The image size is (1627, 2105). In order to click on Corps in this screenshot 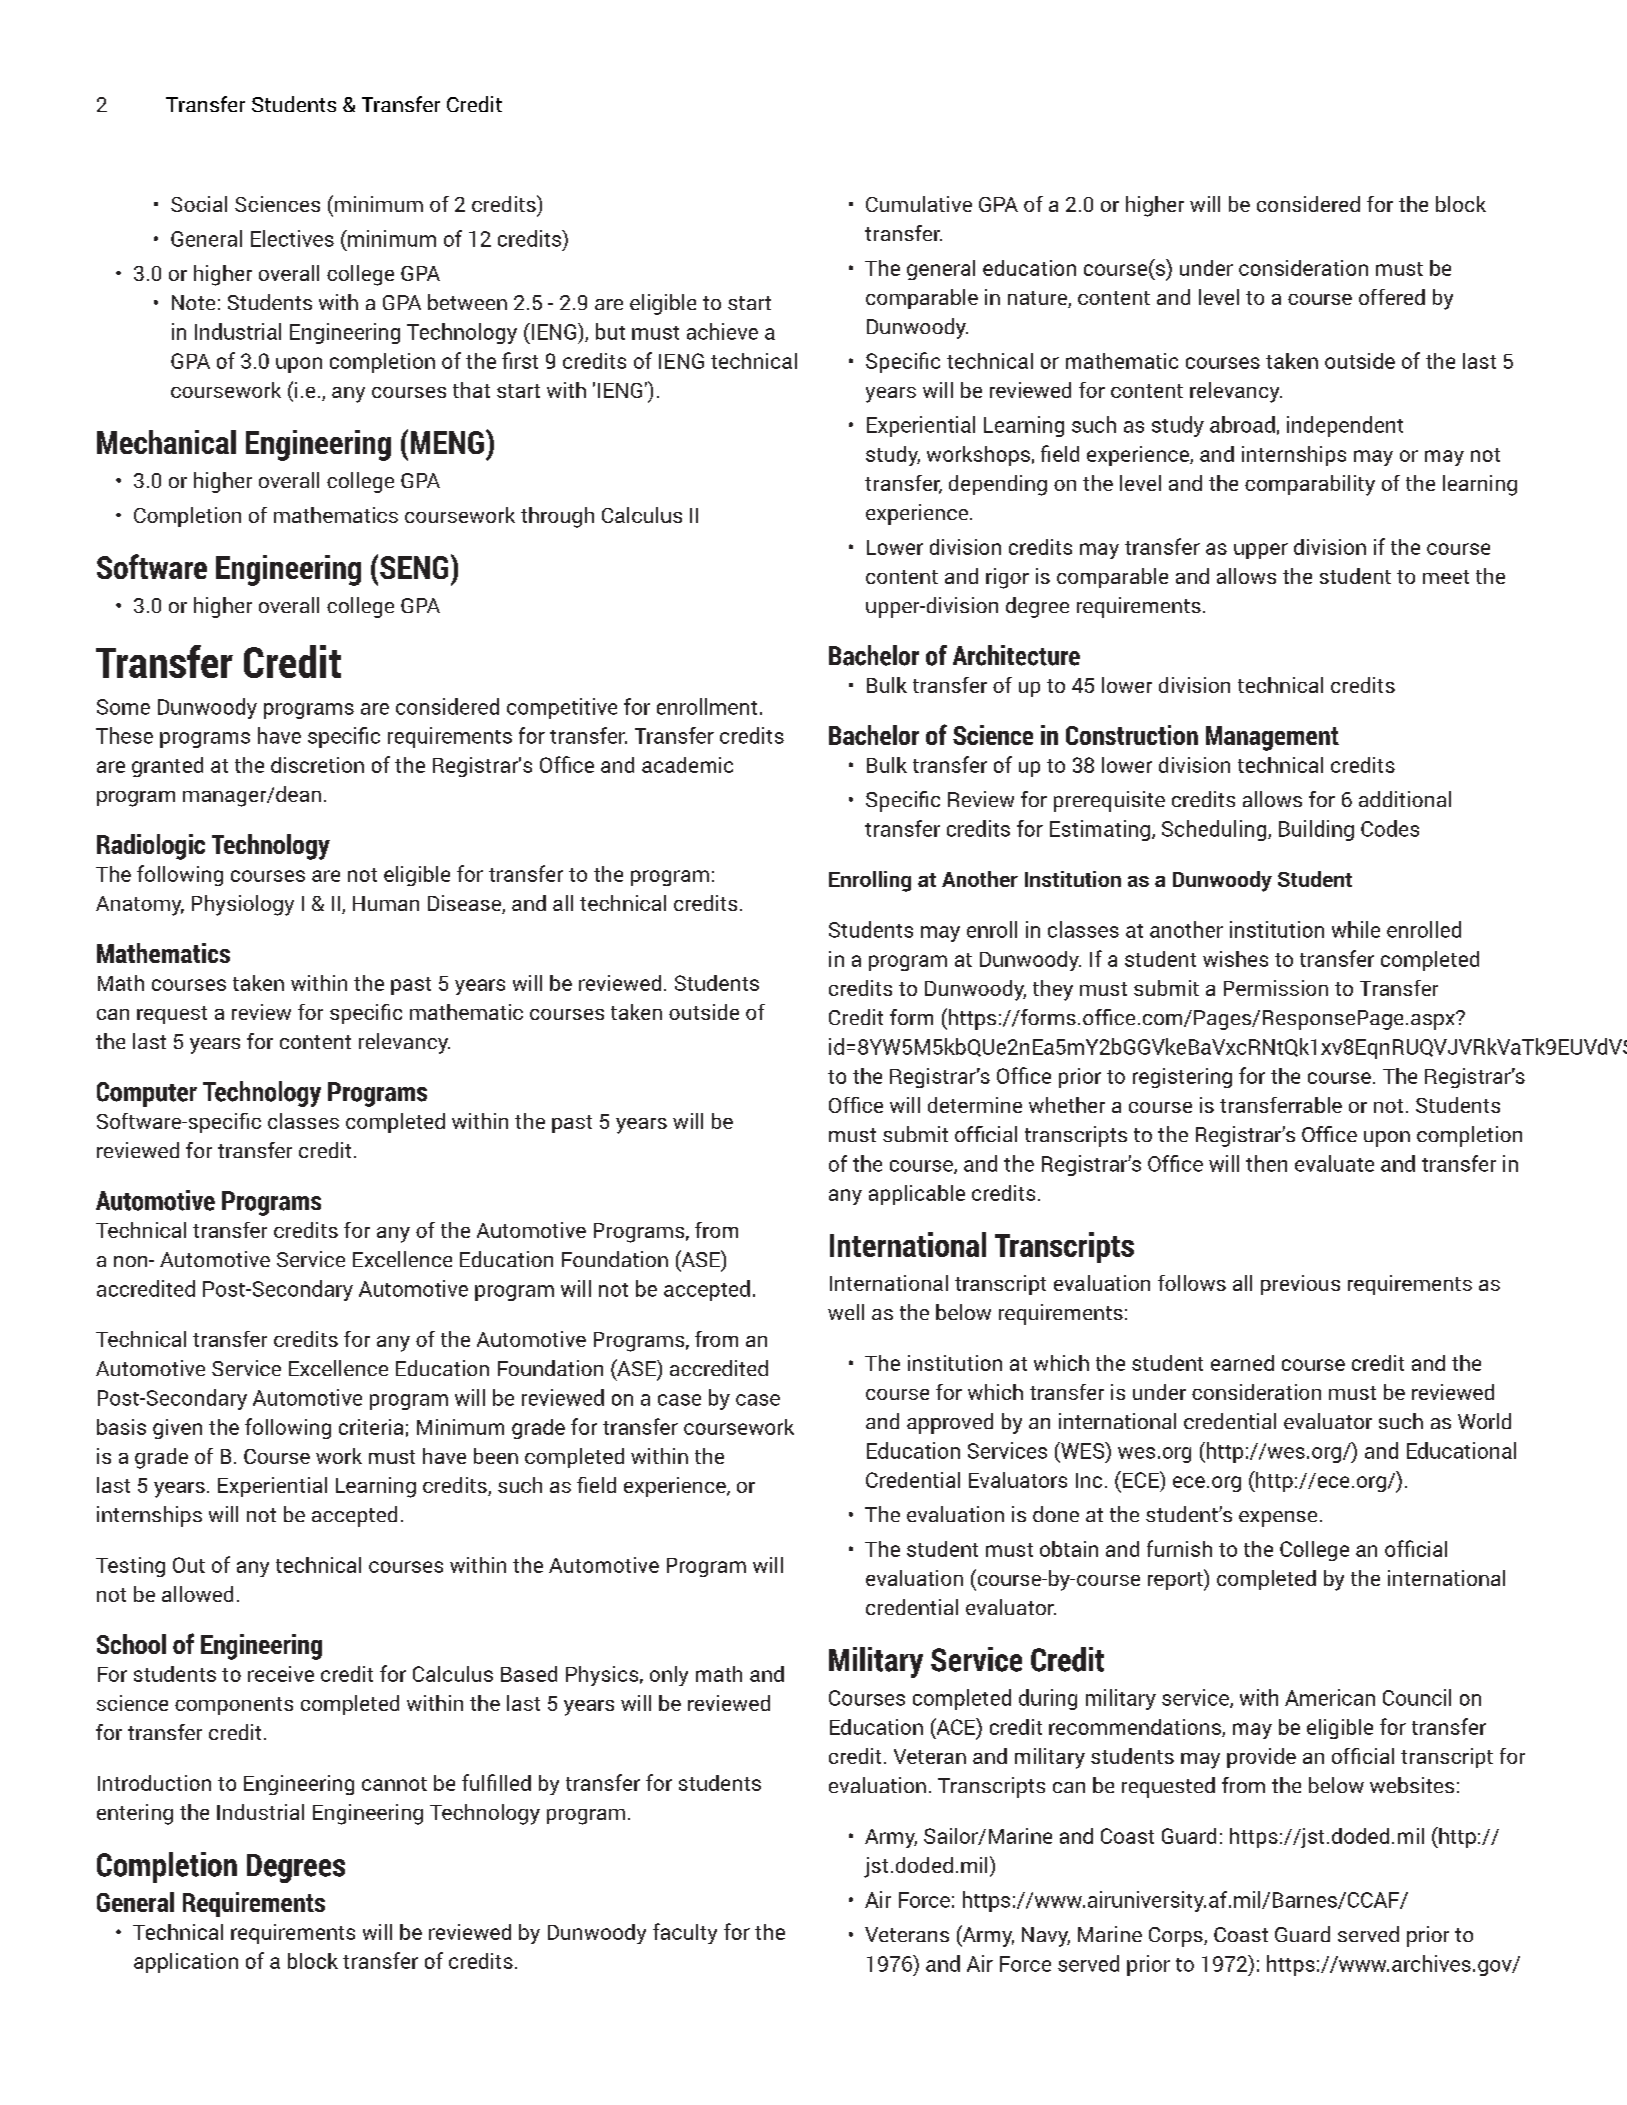, I will do `click(1177, 1937)`.
